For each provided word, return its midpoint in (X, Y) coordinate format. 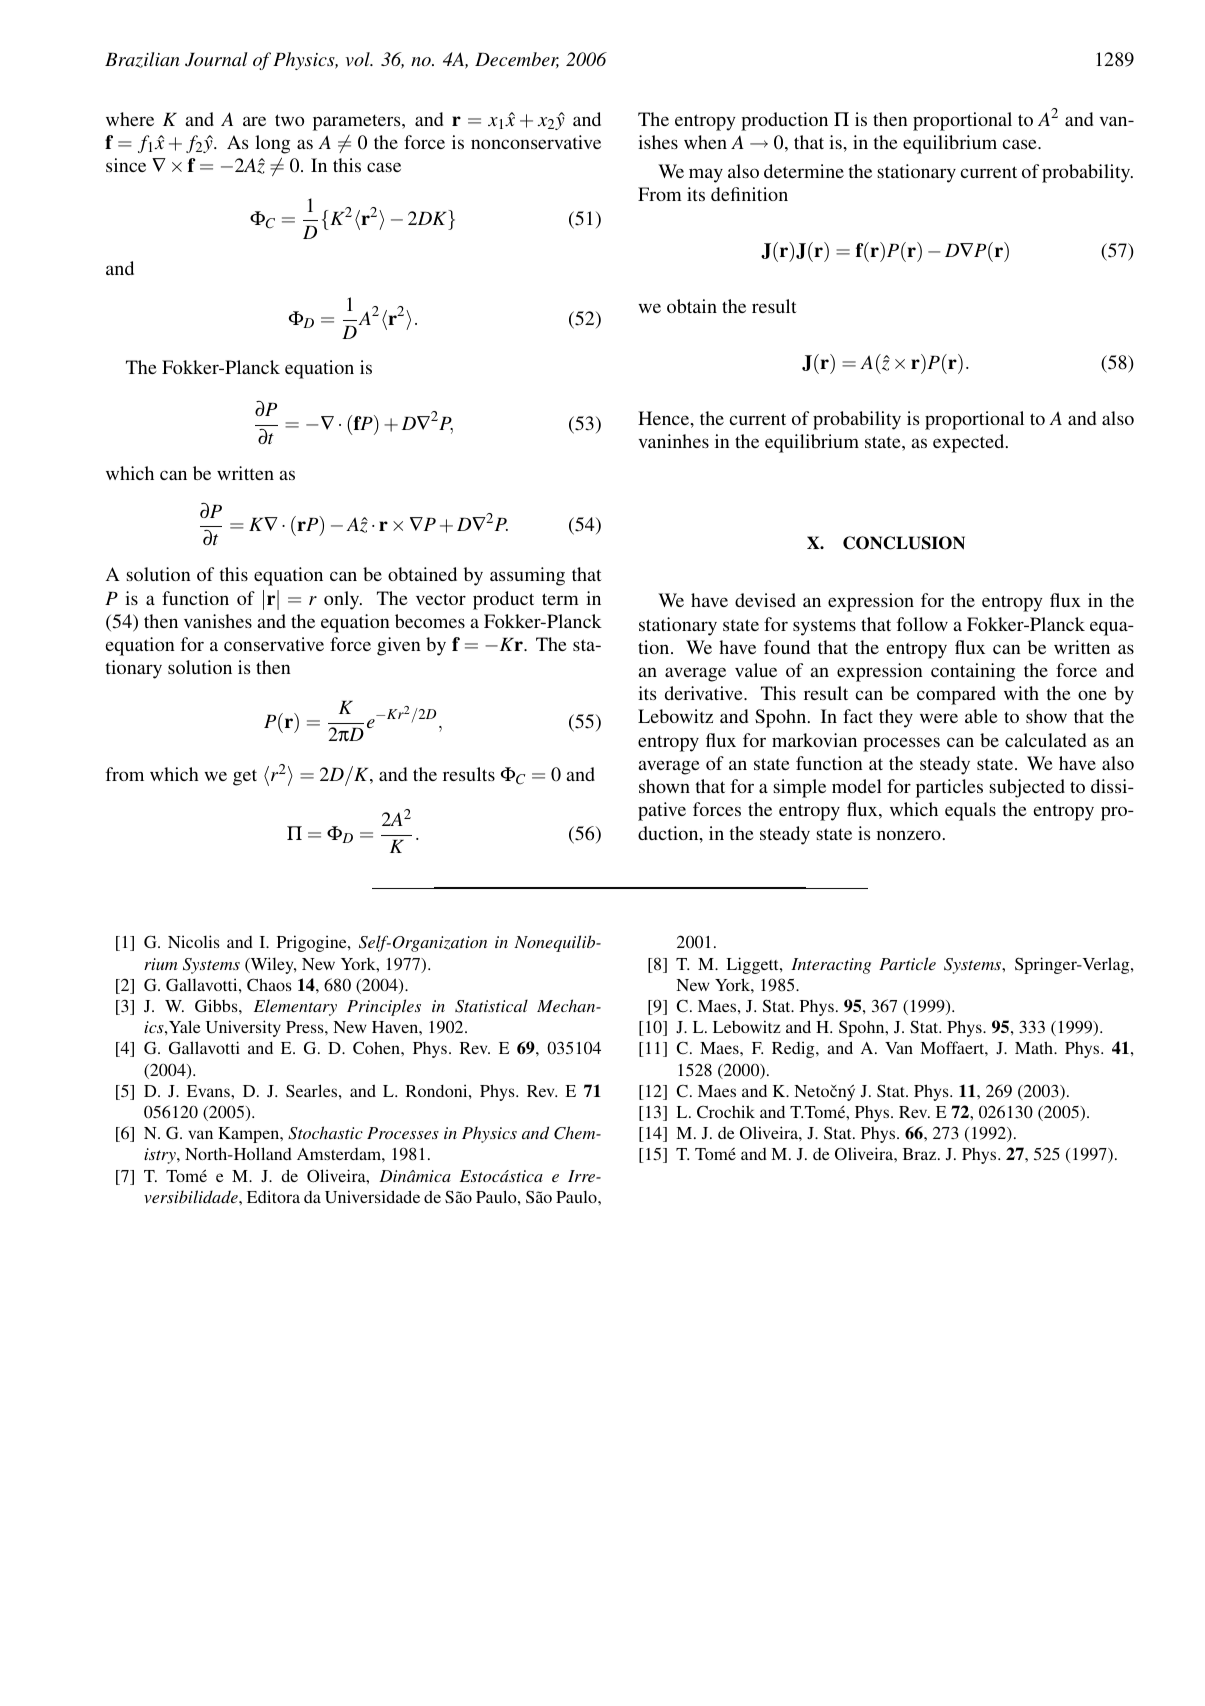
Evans (209, 1091)
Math (1035, 1047)
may (706, 175)
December (517, 60)
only (343, 600)
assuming (527, 576)
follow (922, 624)
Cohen (377, 1048)
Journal (216, 59)
